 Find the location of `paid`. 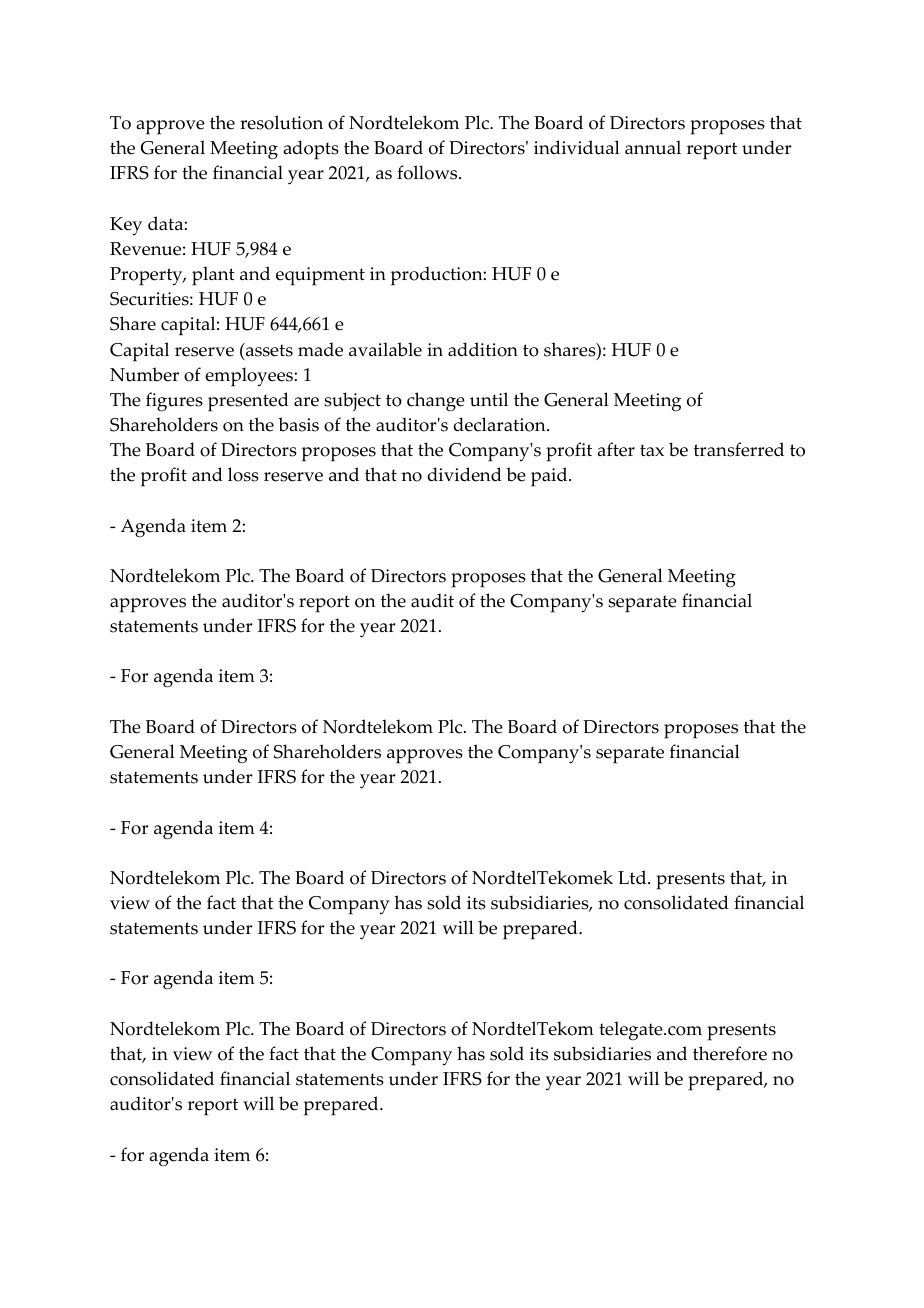

paid is located at coordinates (550, 477).
